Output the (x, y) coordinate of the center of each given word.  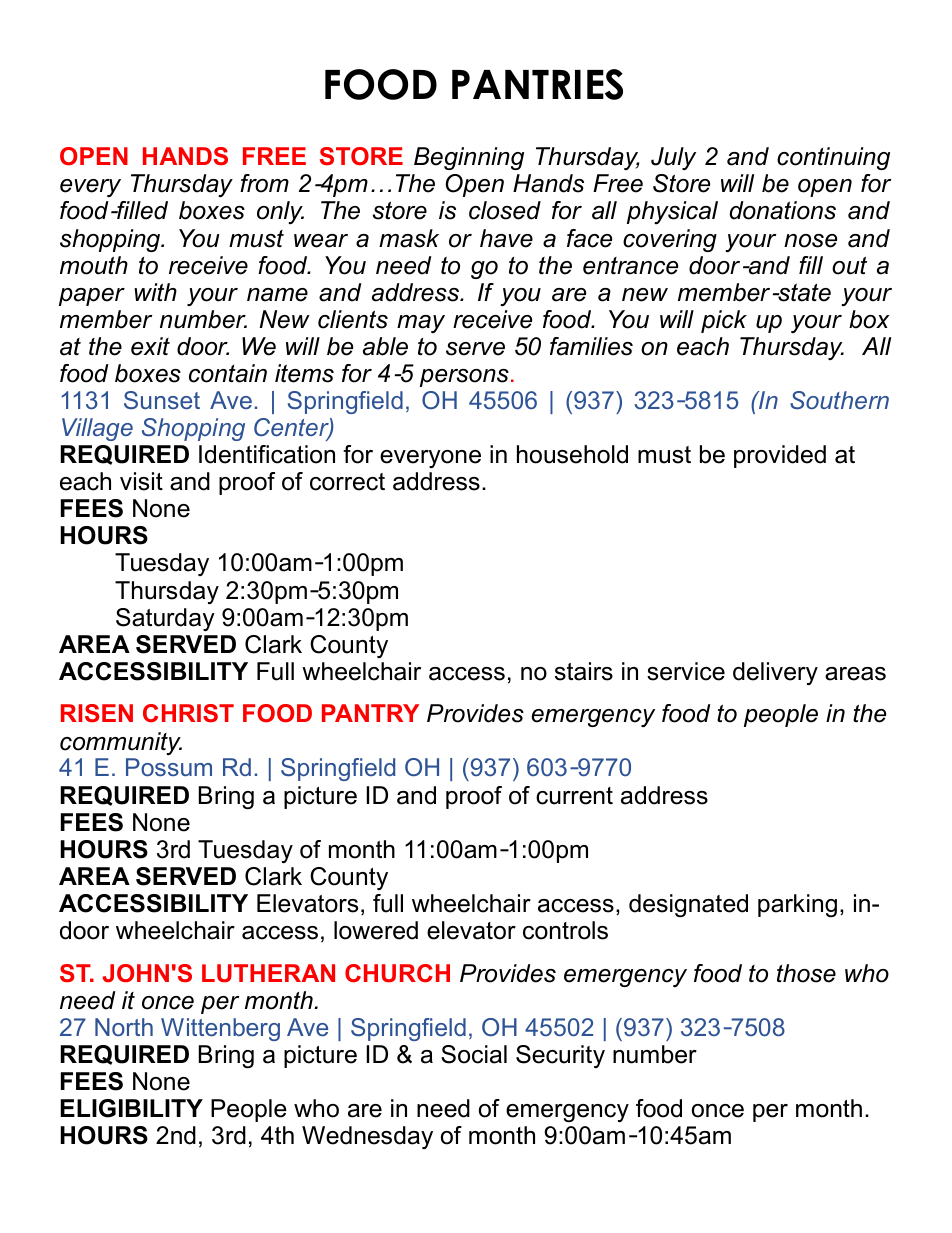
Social (474, 1054)
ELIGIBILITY (131, 1108)
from (264, 183)
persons (464, 378)
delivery (775, 673)
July (673, 158)
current (574, 796)
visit (141, 481)
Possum (169, 767)
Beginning (469, 158)
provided (780, 456)
